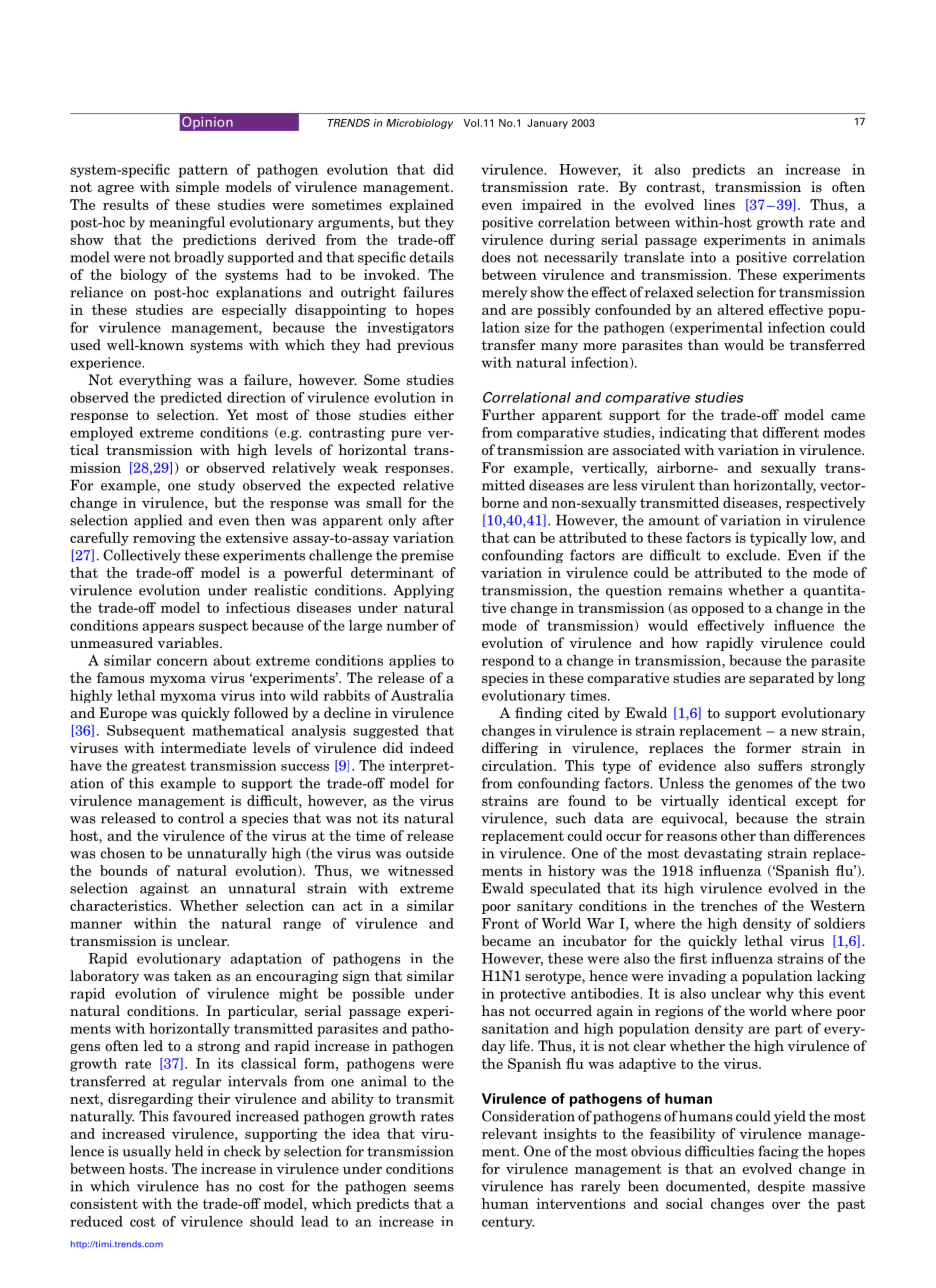  Describe the element at coordinates (719, 204) in the document. I see `lines` at that location.
